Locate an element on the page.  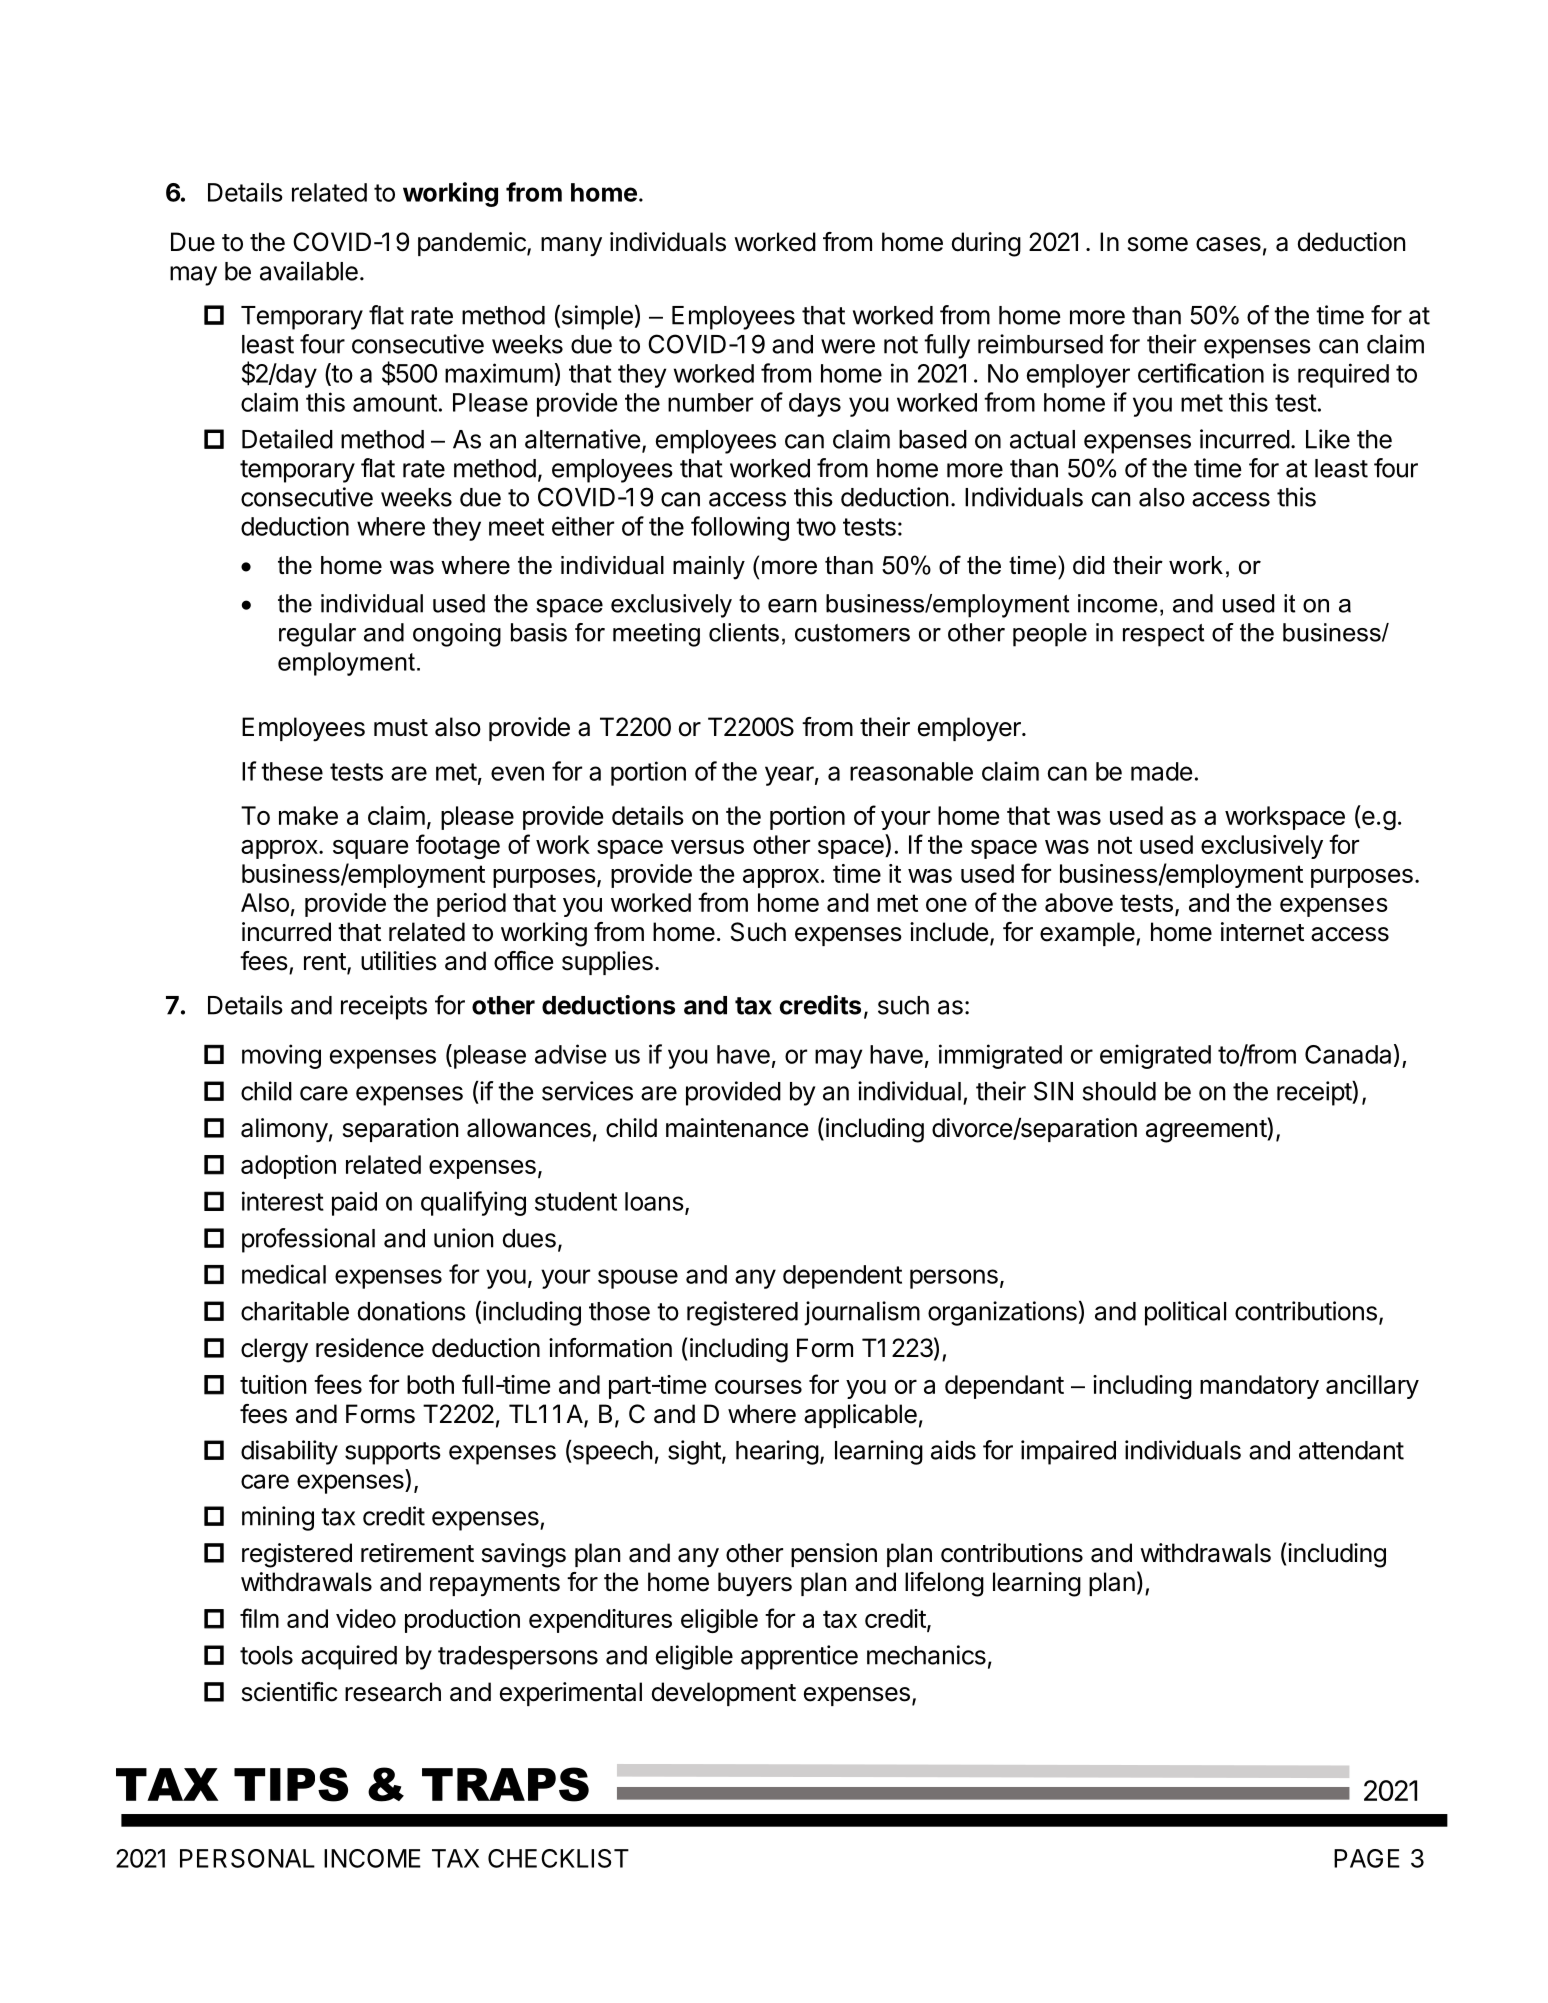
square is located at coordinates (370, 849).
